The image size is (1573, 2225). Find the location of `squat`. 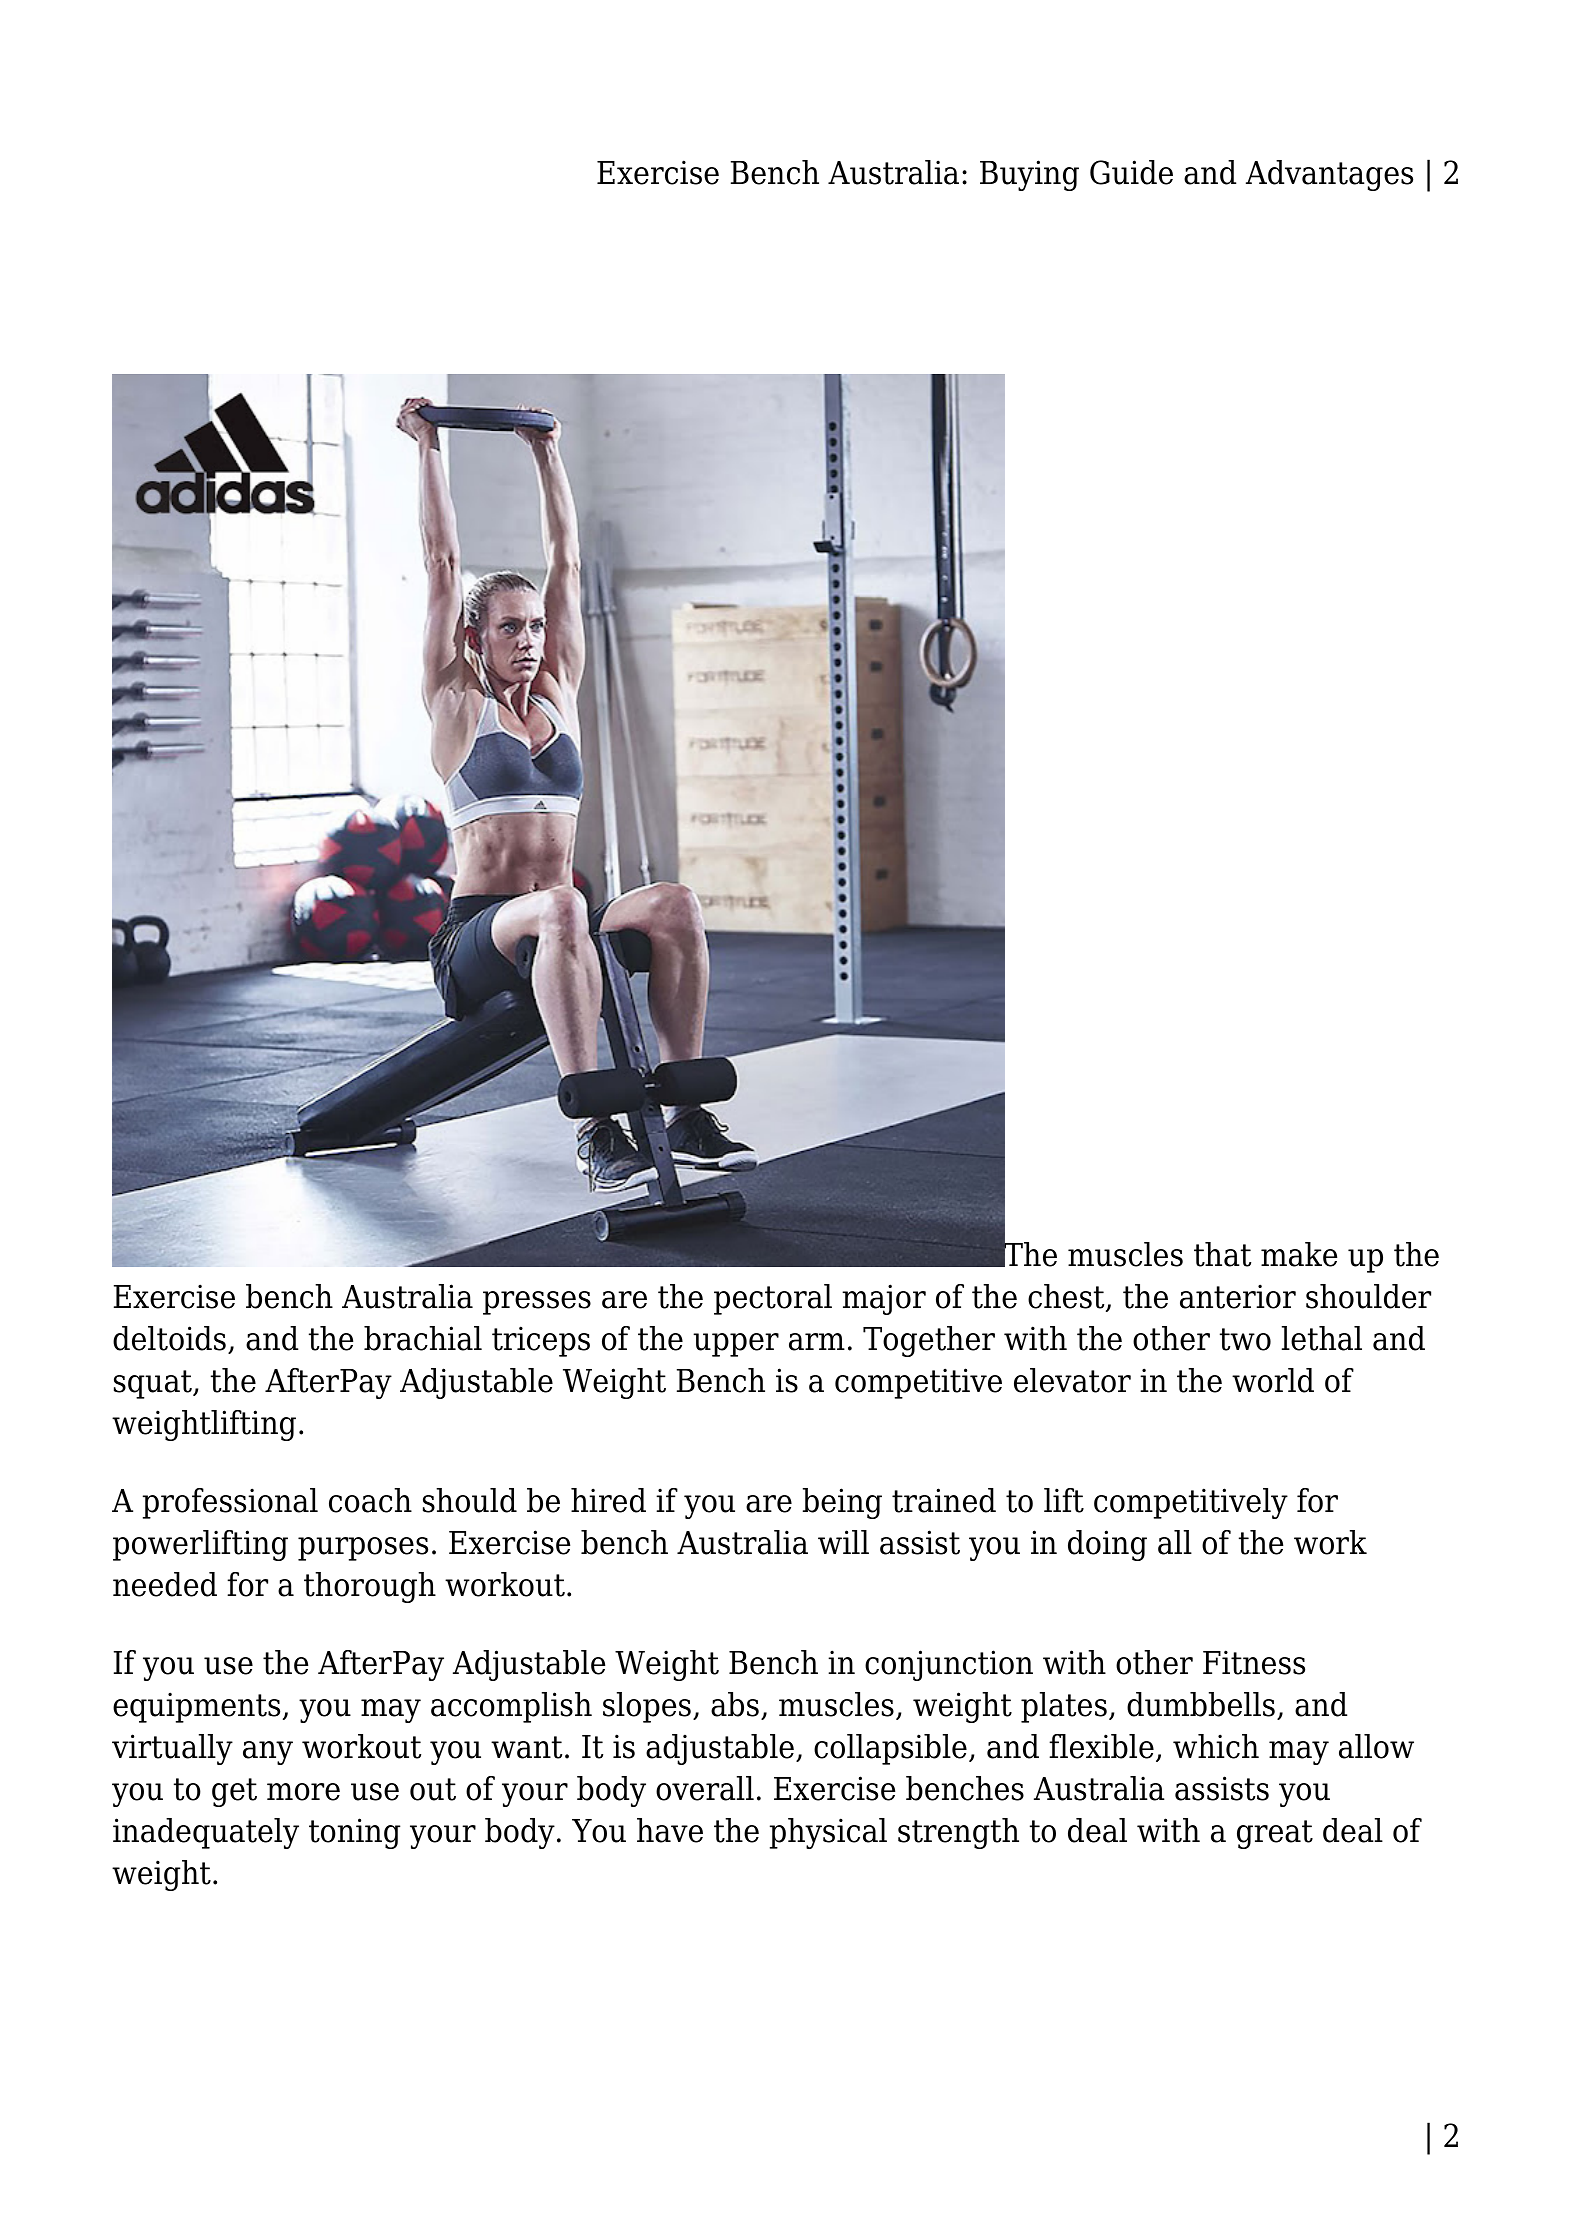

squat is located at coordinates (154, 1384).
